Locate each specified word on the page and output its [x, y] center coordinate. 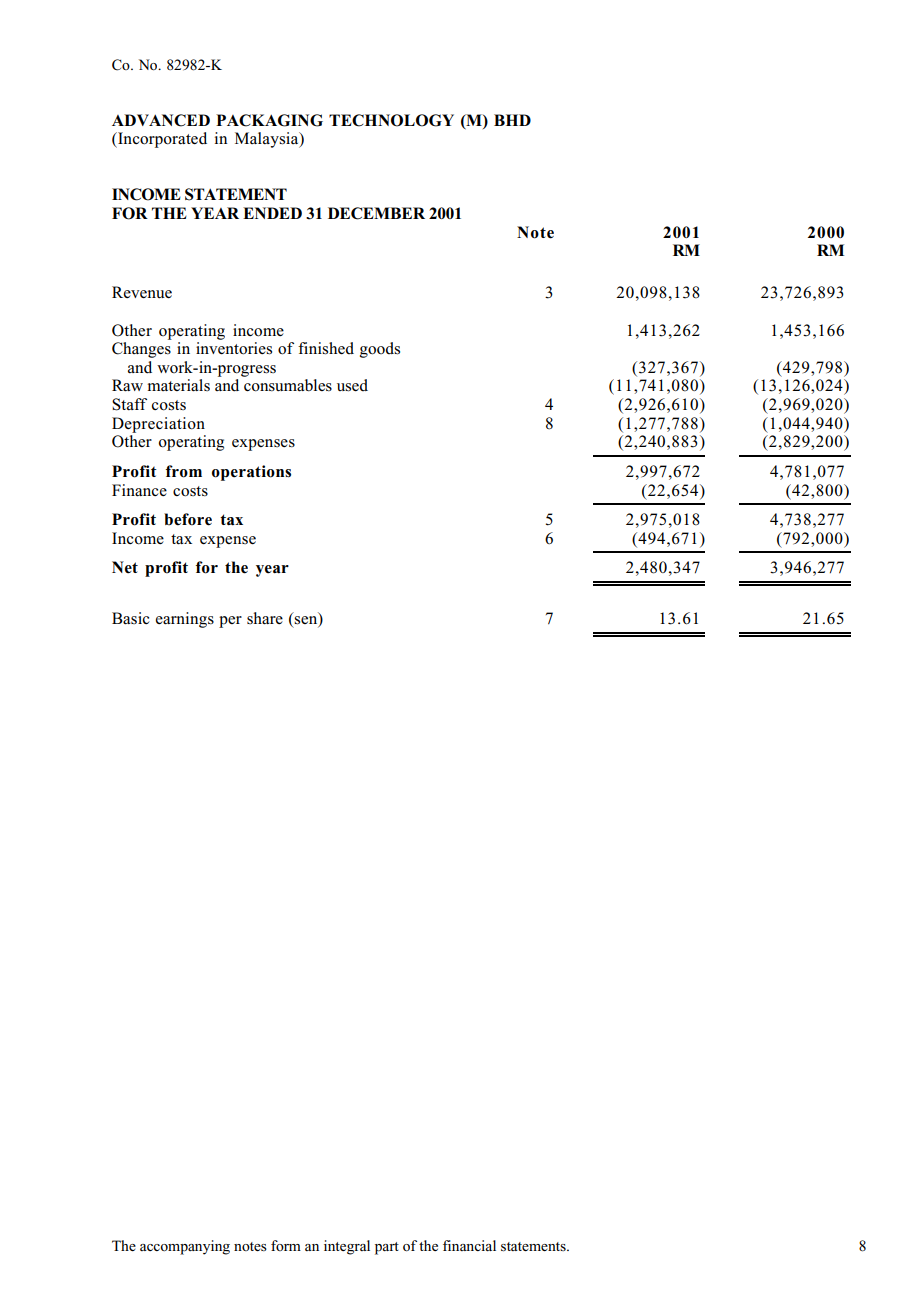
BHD [512, 120]
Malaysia [268, 140]
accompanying [185, 1247]
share [265, 618]
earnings [185, 620]
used [352, 385]
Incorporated [161, 140]
